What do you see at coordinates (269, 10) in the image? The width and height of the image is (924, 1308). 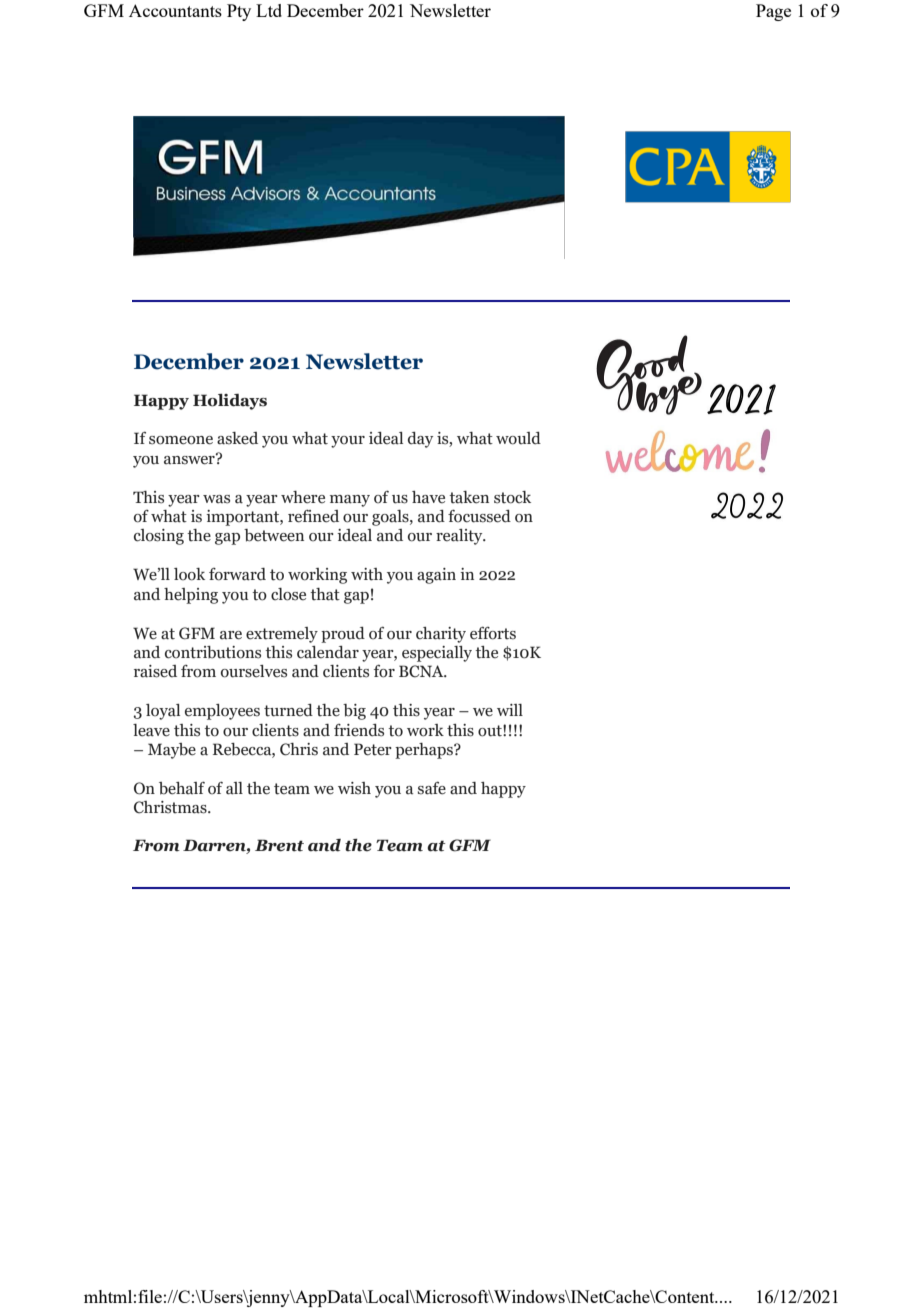 I see `Ltd` at bounding box center [269, 10].
